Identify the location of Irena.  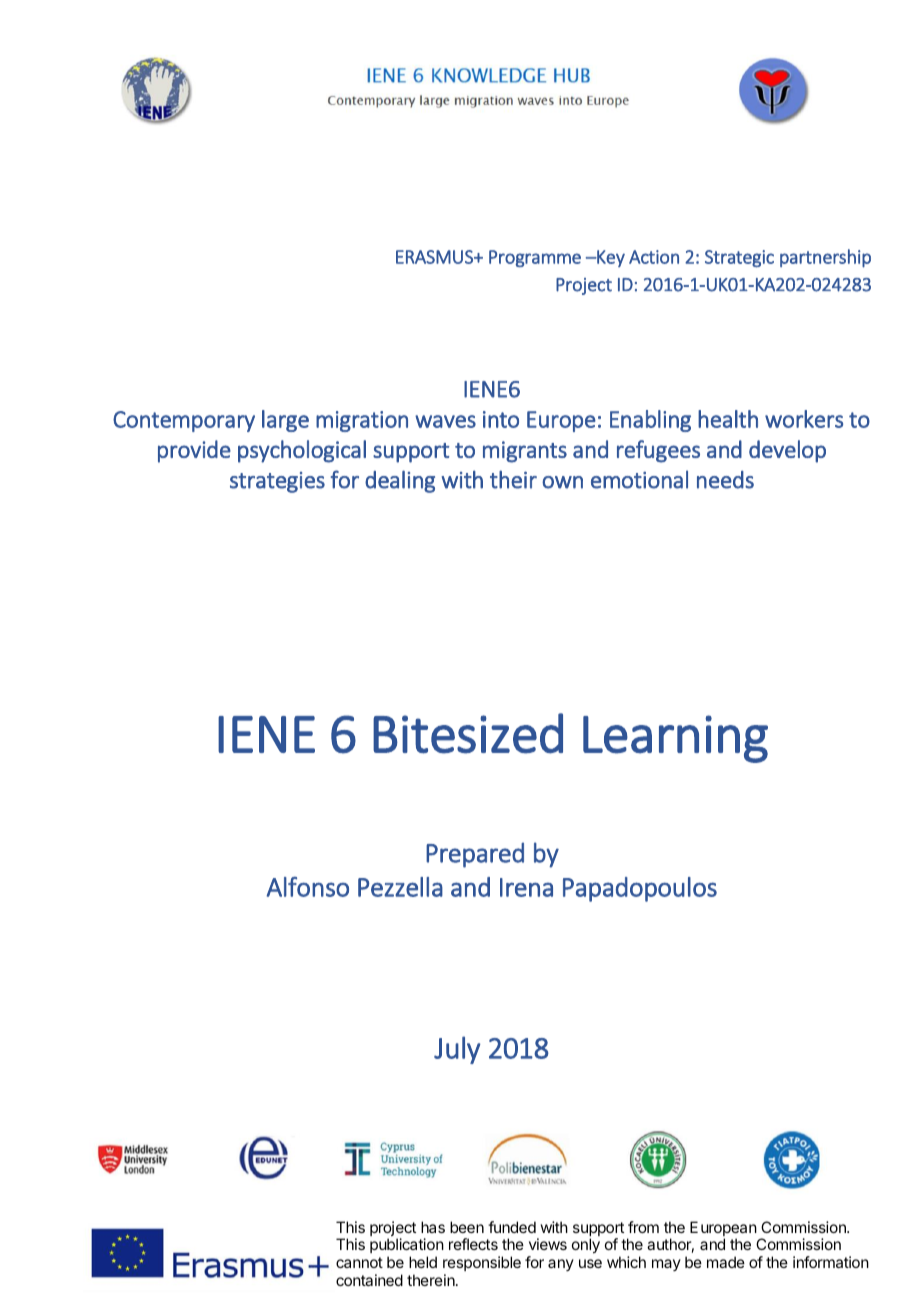
(526, 887).
